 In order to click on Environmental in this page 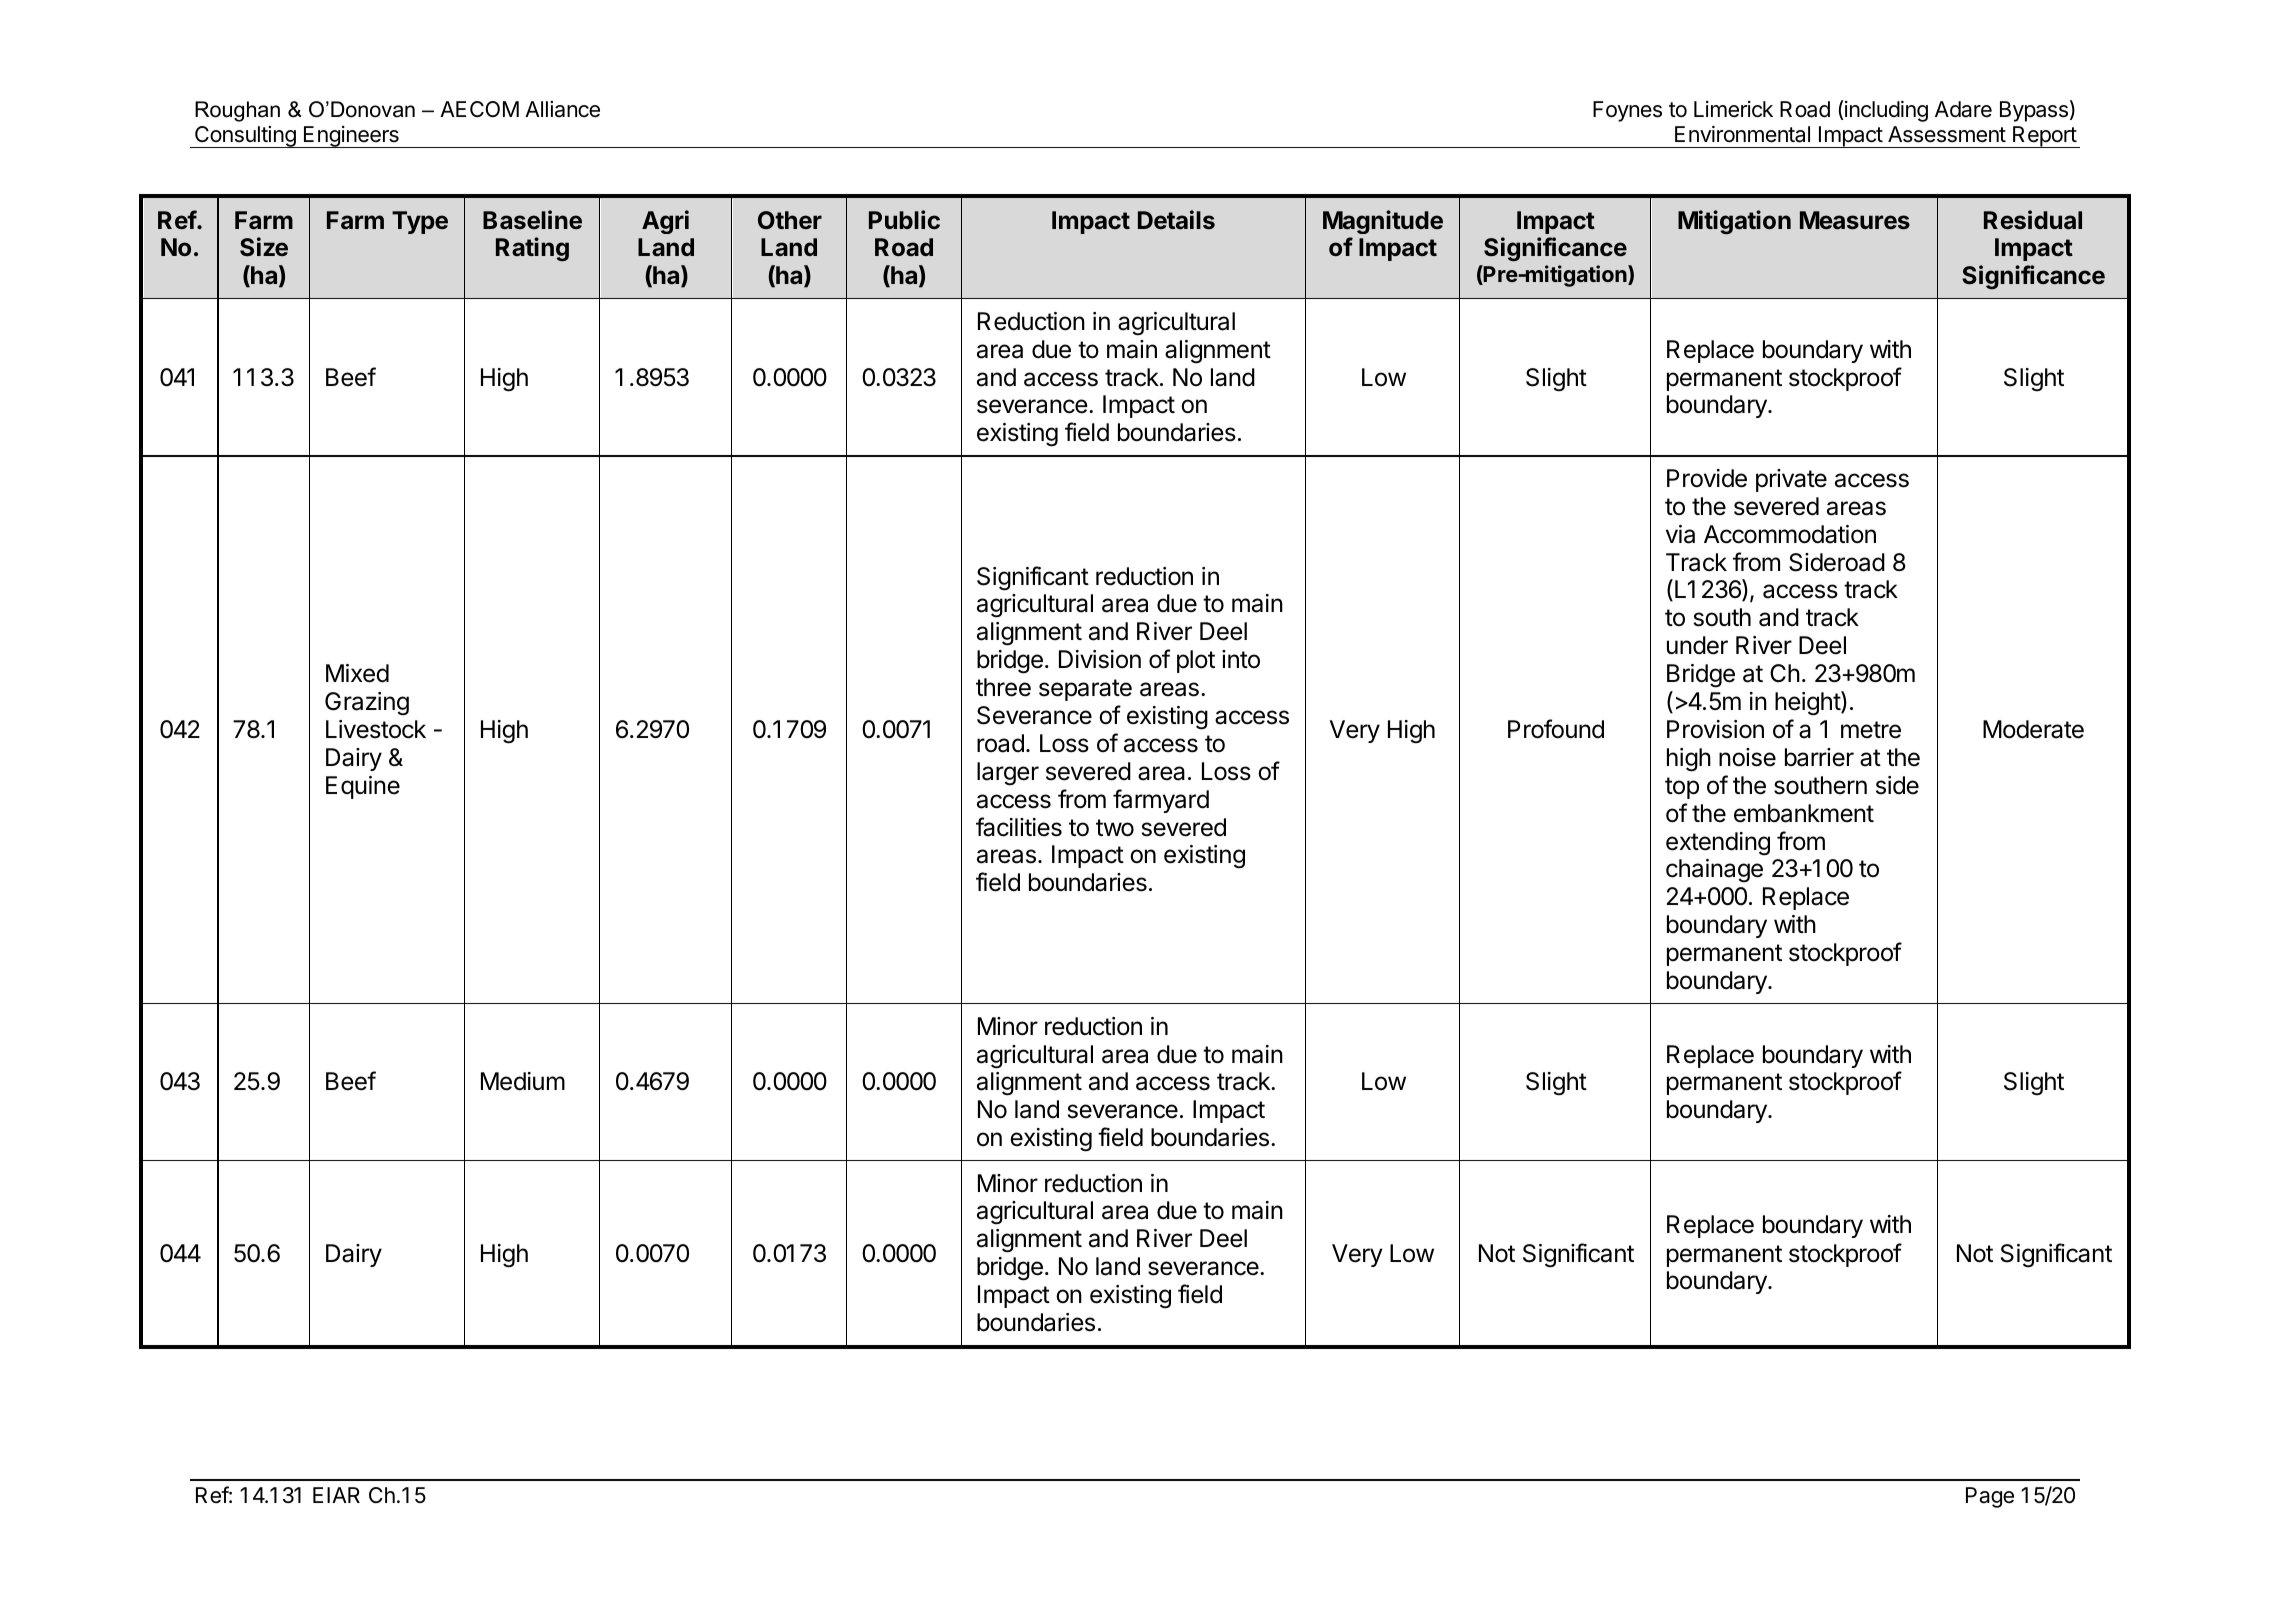, I will do `click(1742, 134)`.
